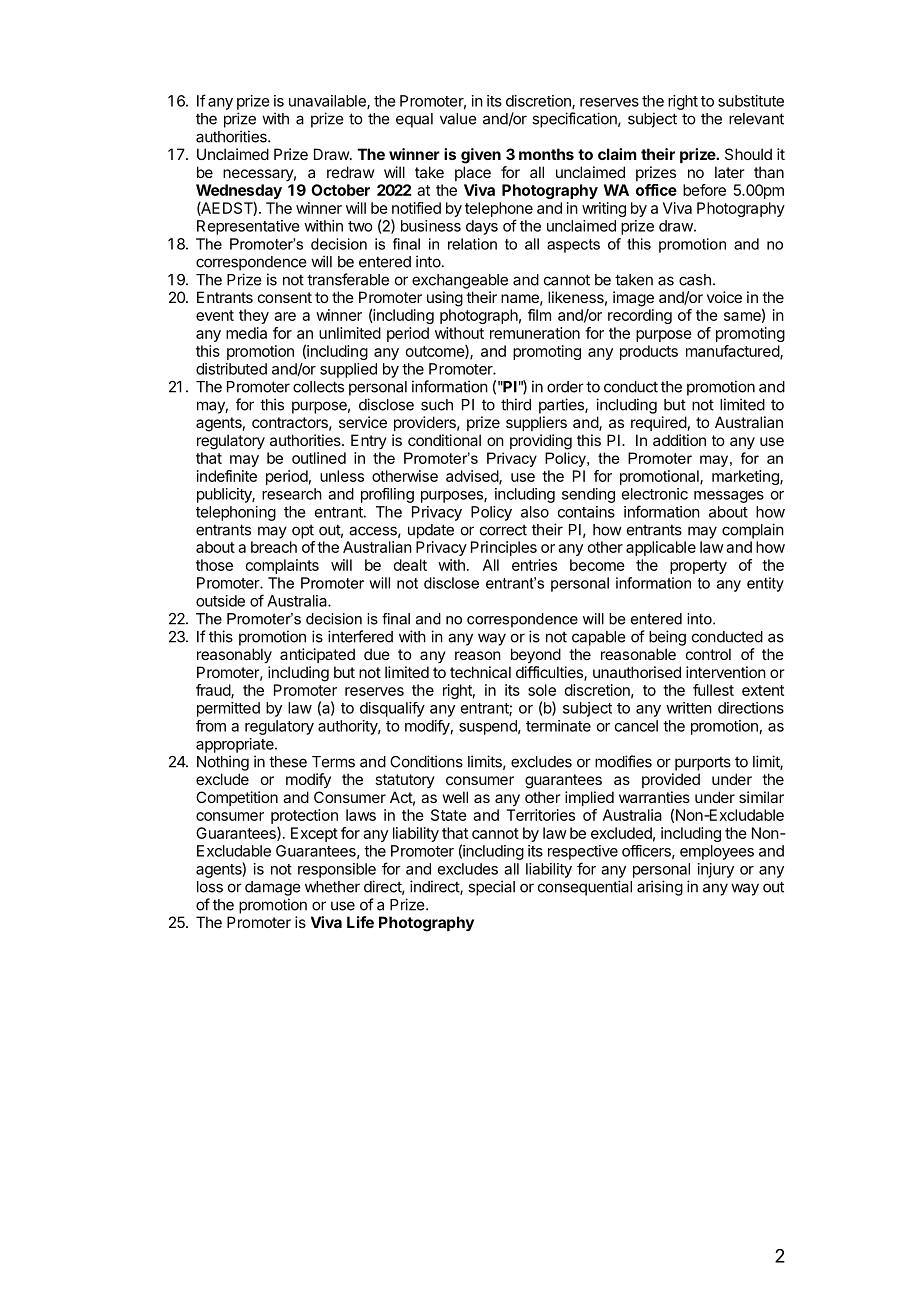 This document has height=1308, width=924. Describe the element at coordinates (328, 102) in the document. I see `unavailable` at that location.
